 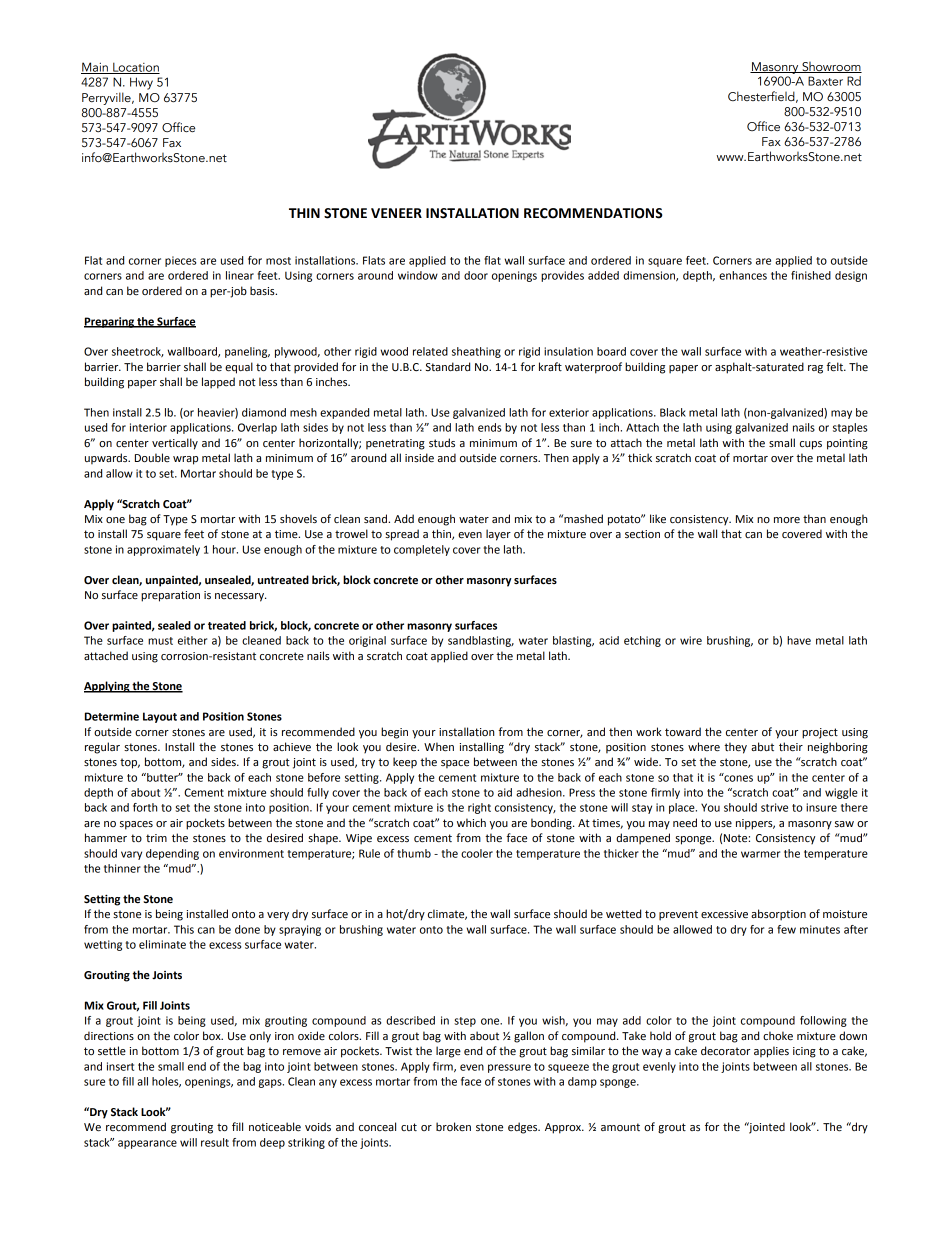 What do you see at coordinates (825, 81) in the screenshot?
I see `Baxter` at bounding box center [825, 81].
